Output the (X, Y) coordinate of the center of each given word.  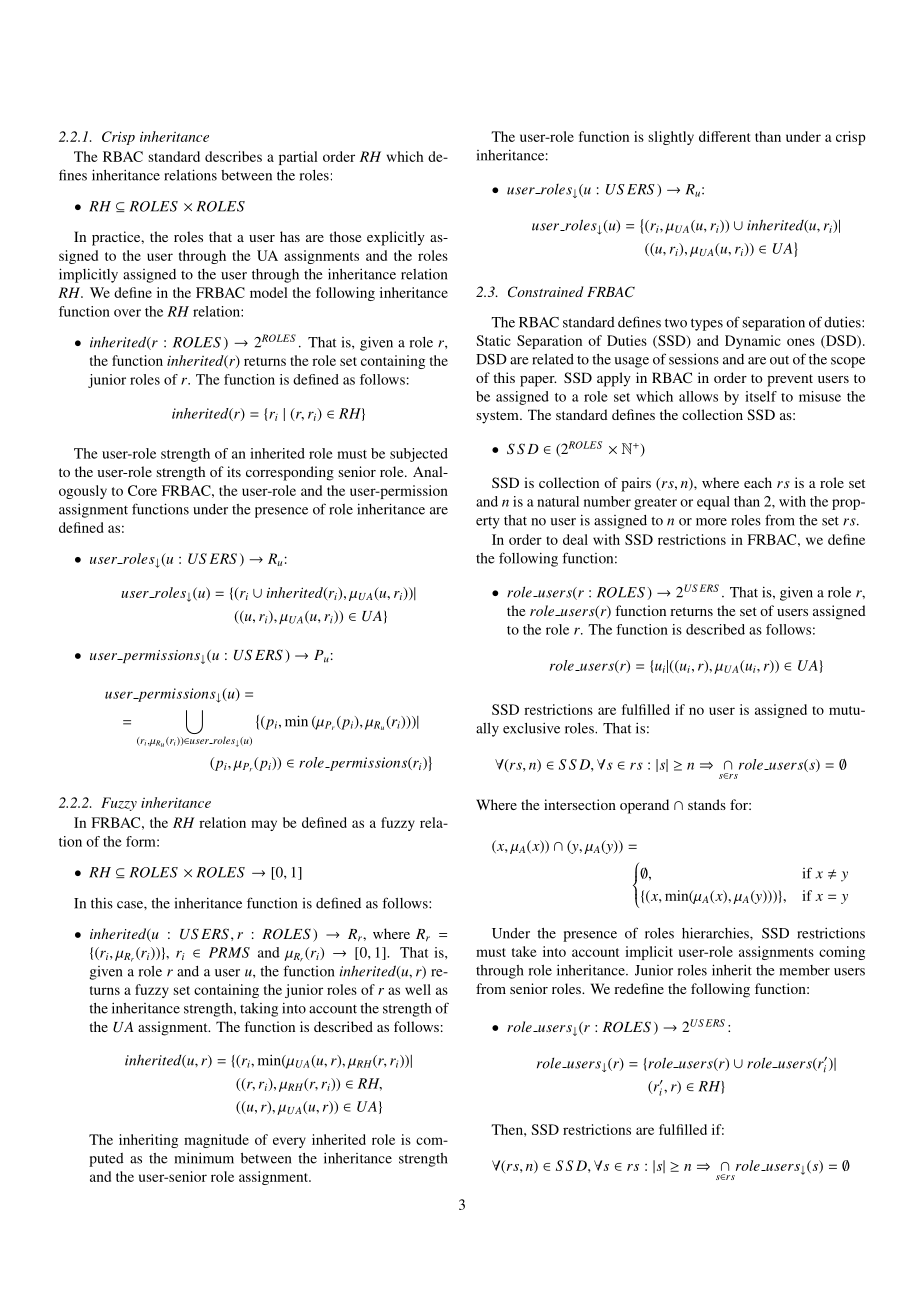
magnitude (216, 1141)
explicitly (396, 238)
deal (575, 539)
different (724, 136)
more (711, 522)
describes (233, 156)
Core (142, 490)
